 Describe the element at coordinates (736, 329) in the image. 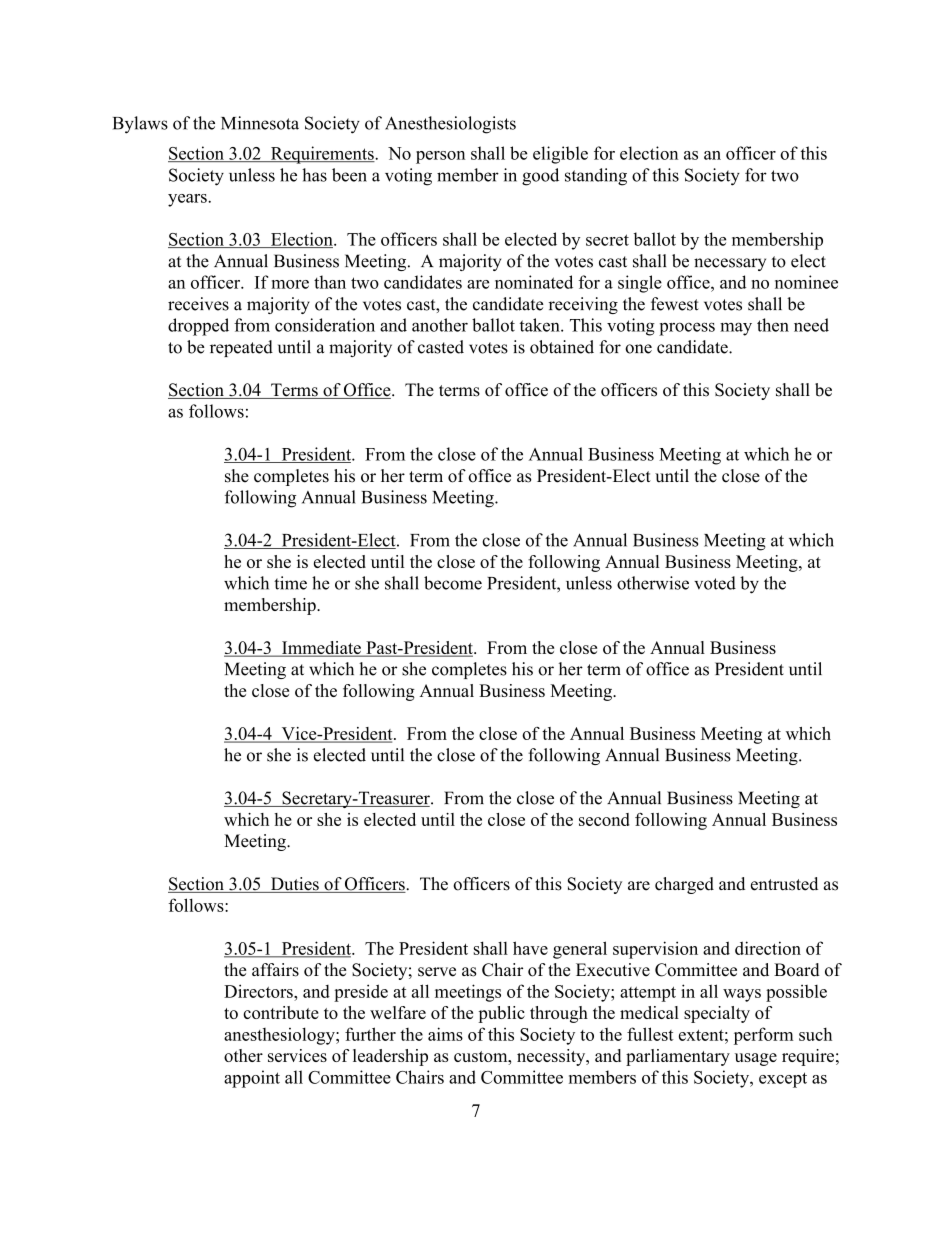

I see `may` at that location.
